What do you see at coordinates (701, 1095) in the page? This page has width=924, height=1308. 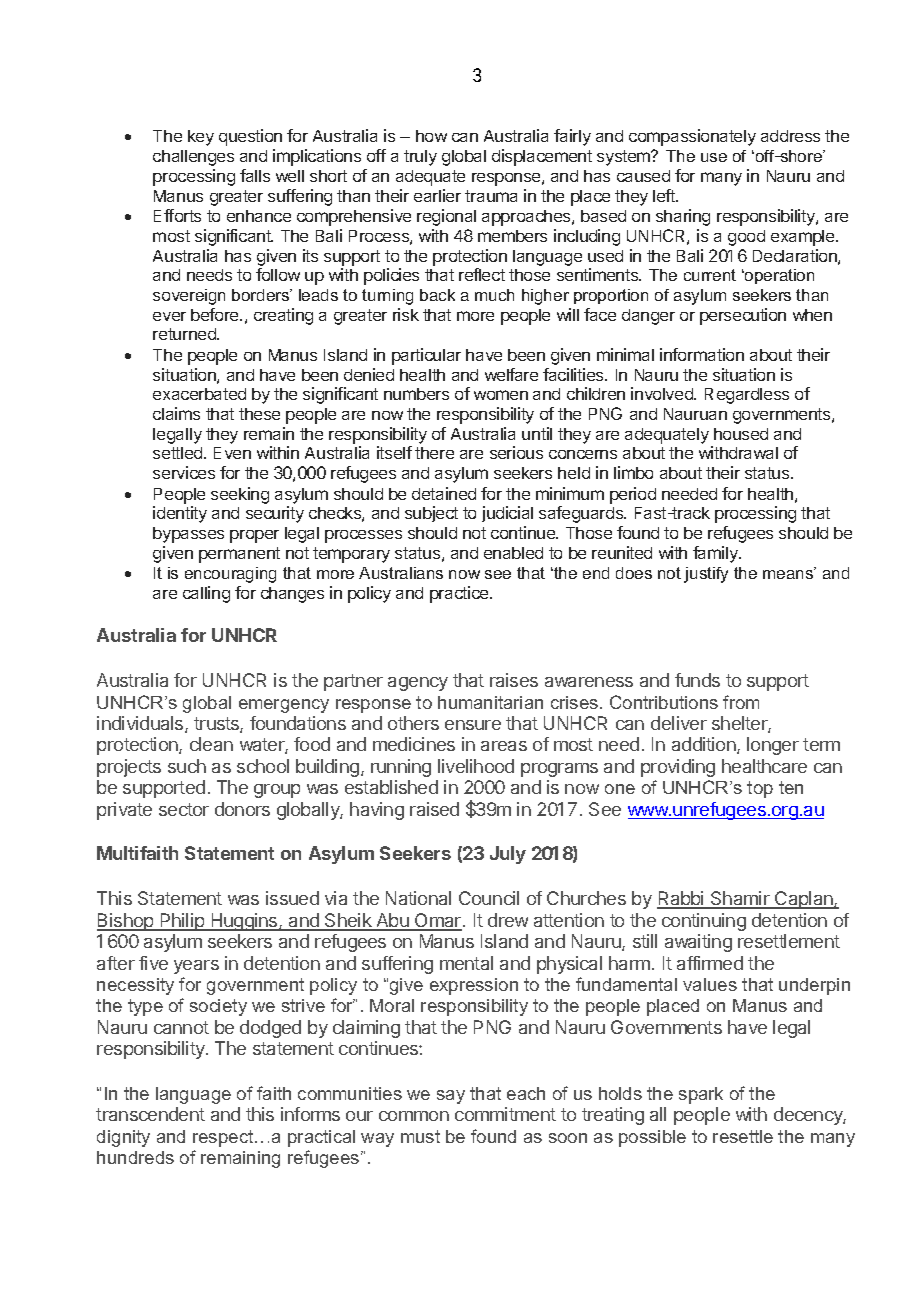 I see `spark` at bounding box center [701, 1095].
